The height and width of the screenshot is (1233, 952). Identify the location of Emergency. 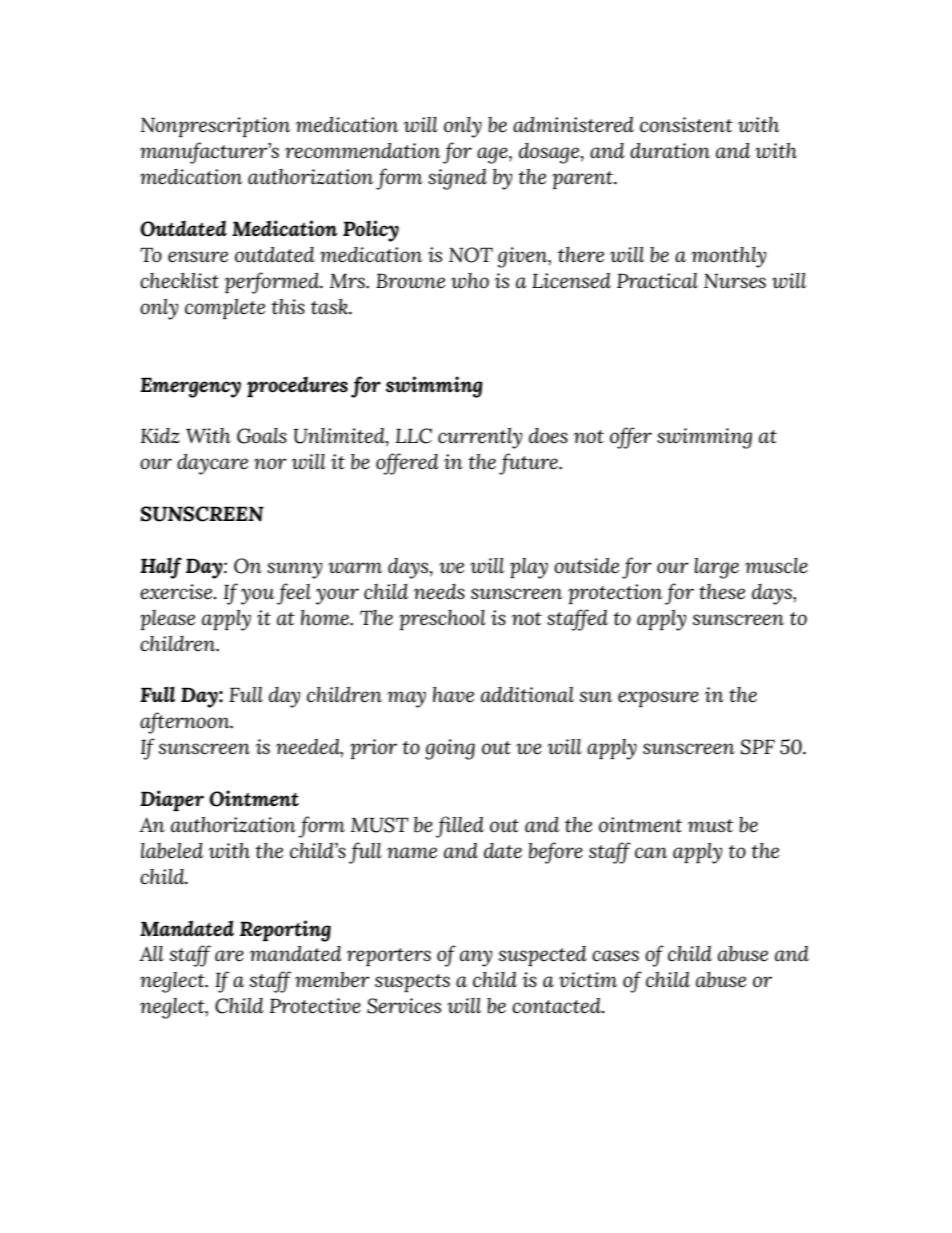
(190, 387).
